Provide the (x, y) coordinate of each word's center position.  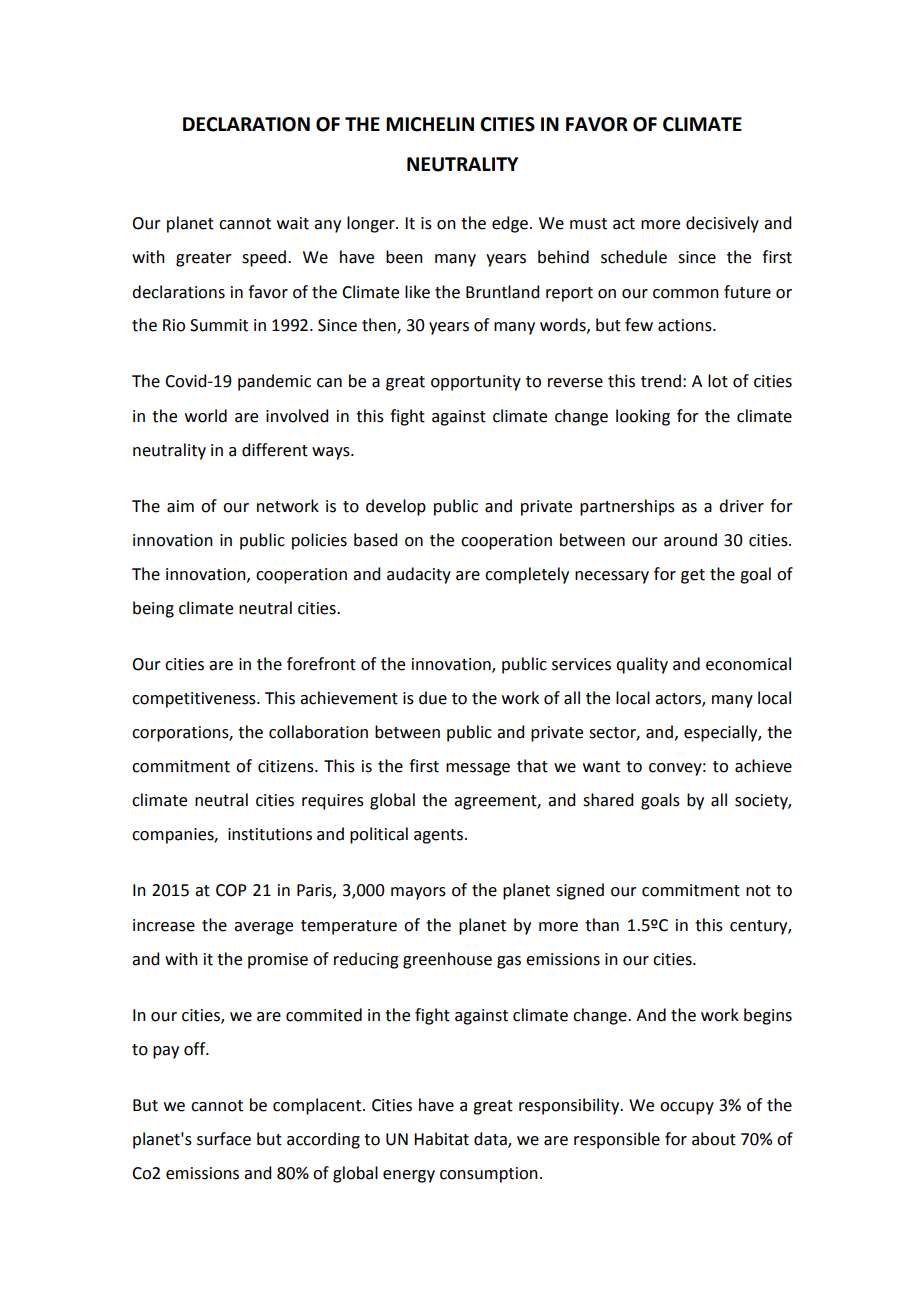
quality (642, 665)
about (714, 1139)
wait (293, 223)
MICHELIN (430, 124)
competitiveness (195, 700)
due (433, 698)
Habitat (441, 1139)
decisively (722, 224)
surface (224, 1139)
